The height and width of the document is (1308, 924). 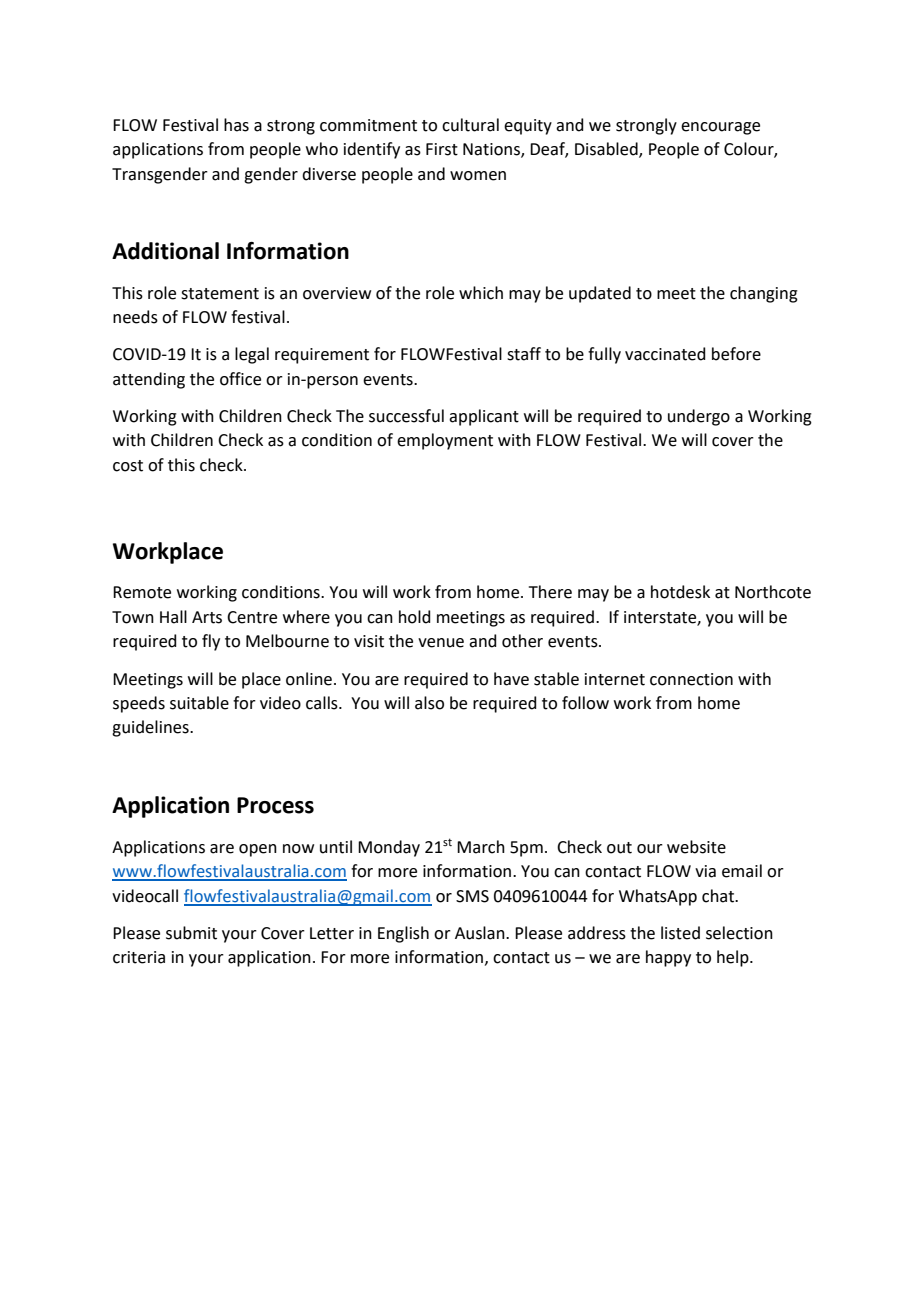 I want to click on First, so click(x=442, y=149).
